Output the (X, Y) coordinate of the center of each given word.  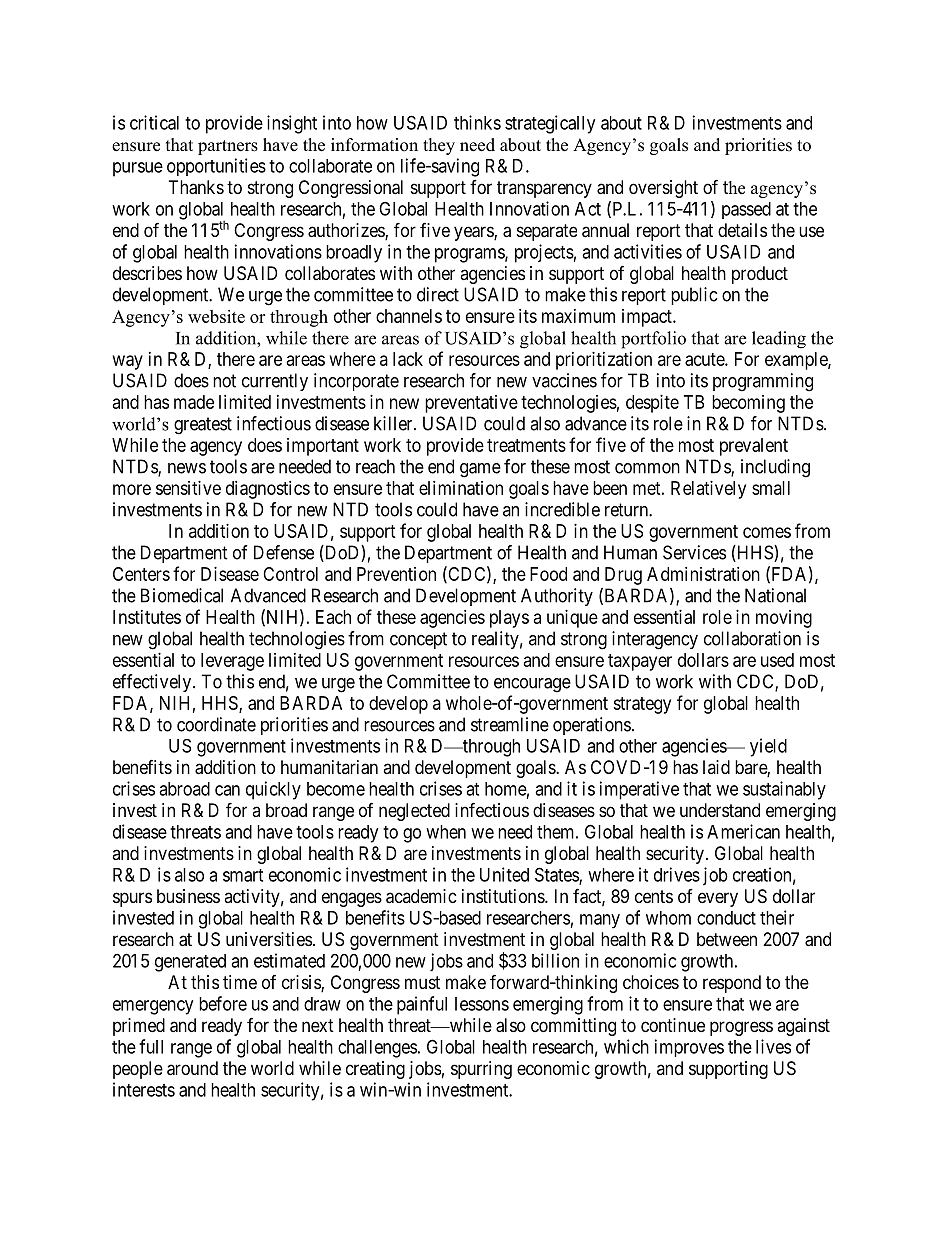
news (187, 468)
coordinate (216, 724)
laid (716, 767)
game (480, 470)
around (192, 1068)
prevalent (754, 447)
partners (228, 147)
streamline (510, 724)
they (439, 146)
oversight (663, 189)
